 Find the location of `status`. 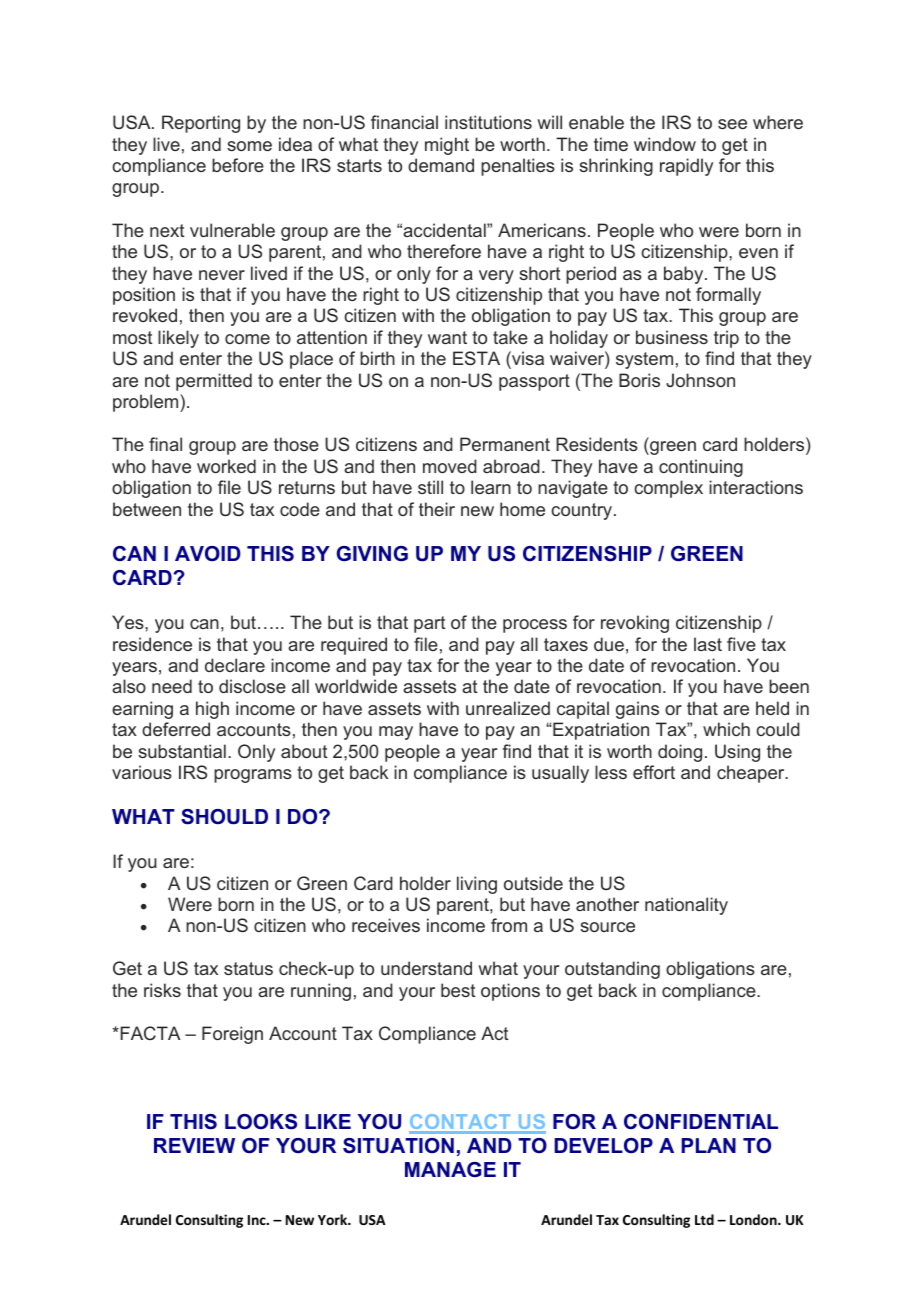

status is located at coordinates (248, 968).
